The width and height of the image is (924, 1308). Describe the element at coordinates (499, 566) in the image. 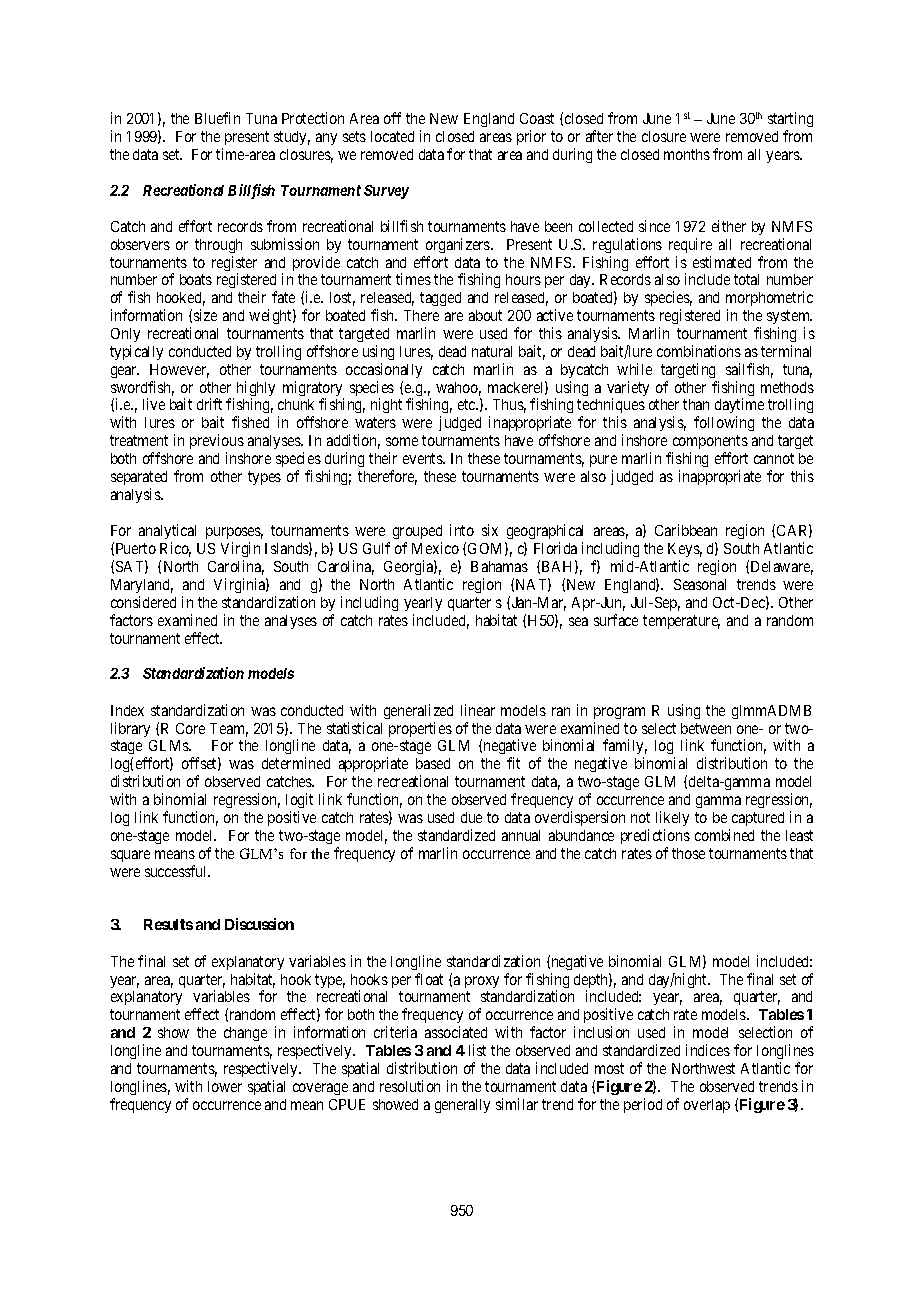

I see `Bahamas` at that location.
